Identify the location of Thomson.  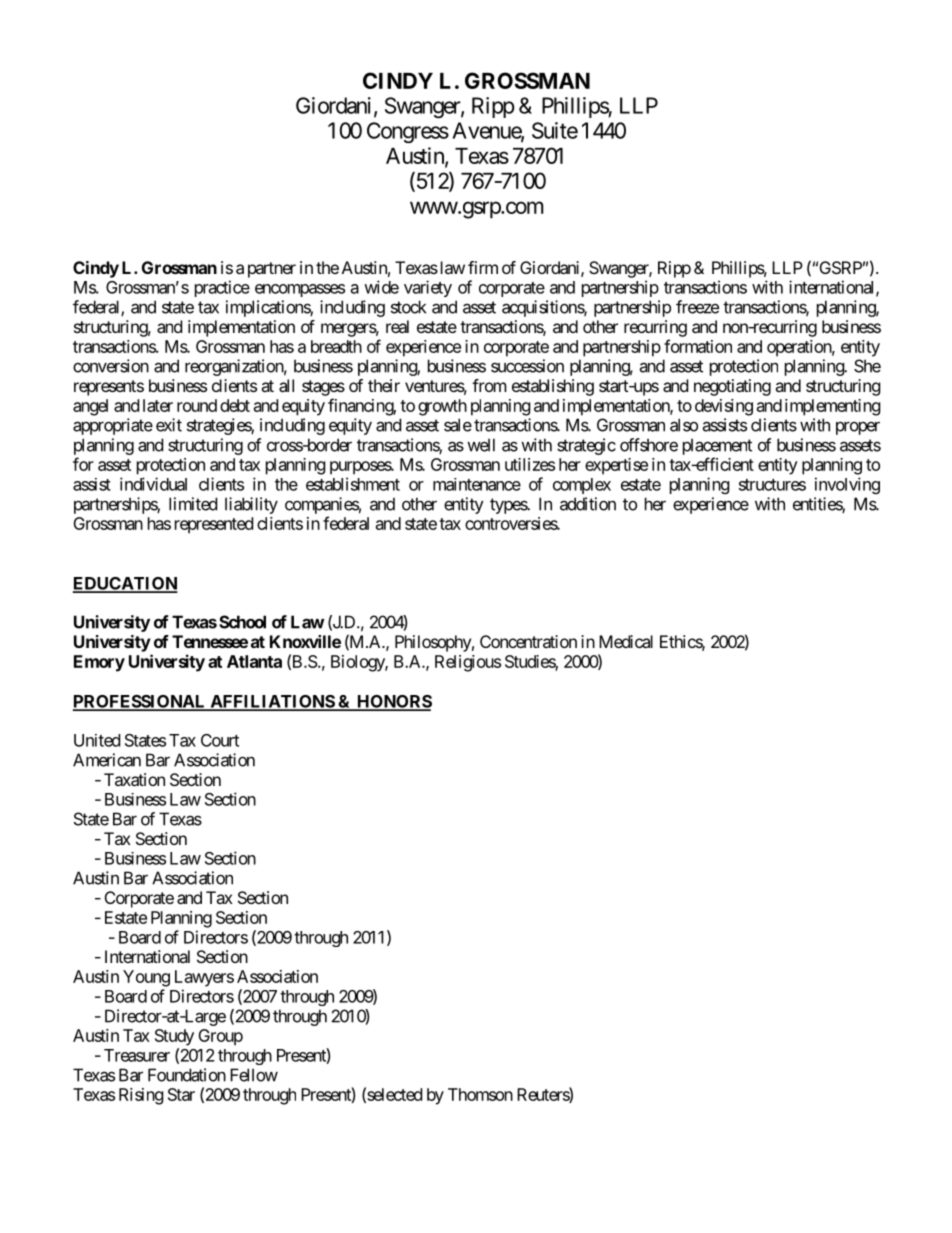
(480, 1094).
